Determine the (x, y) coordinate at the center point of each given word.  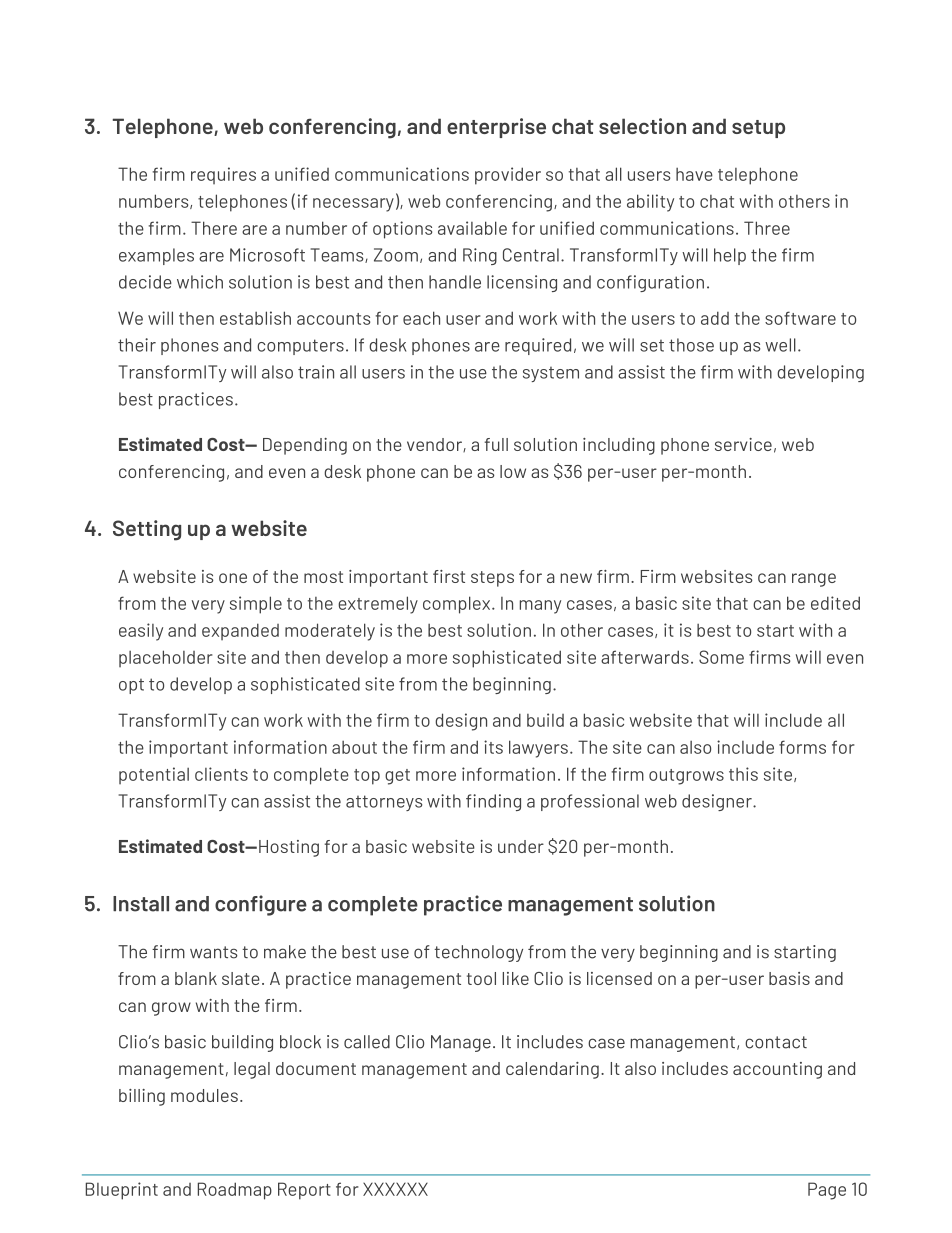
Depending (305, 446)
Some (721, 657)
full (496, 444)
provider (508, 176)
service (743, 444)
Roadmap (235, 1191)
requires (223, 175)
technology (478, 953)
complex (458, 605)
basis (789, 978)
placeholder (166, 658)
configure (261, 905)
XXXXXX (395, 1189)
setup (758, 129)
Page (827, 1191)
